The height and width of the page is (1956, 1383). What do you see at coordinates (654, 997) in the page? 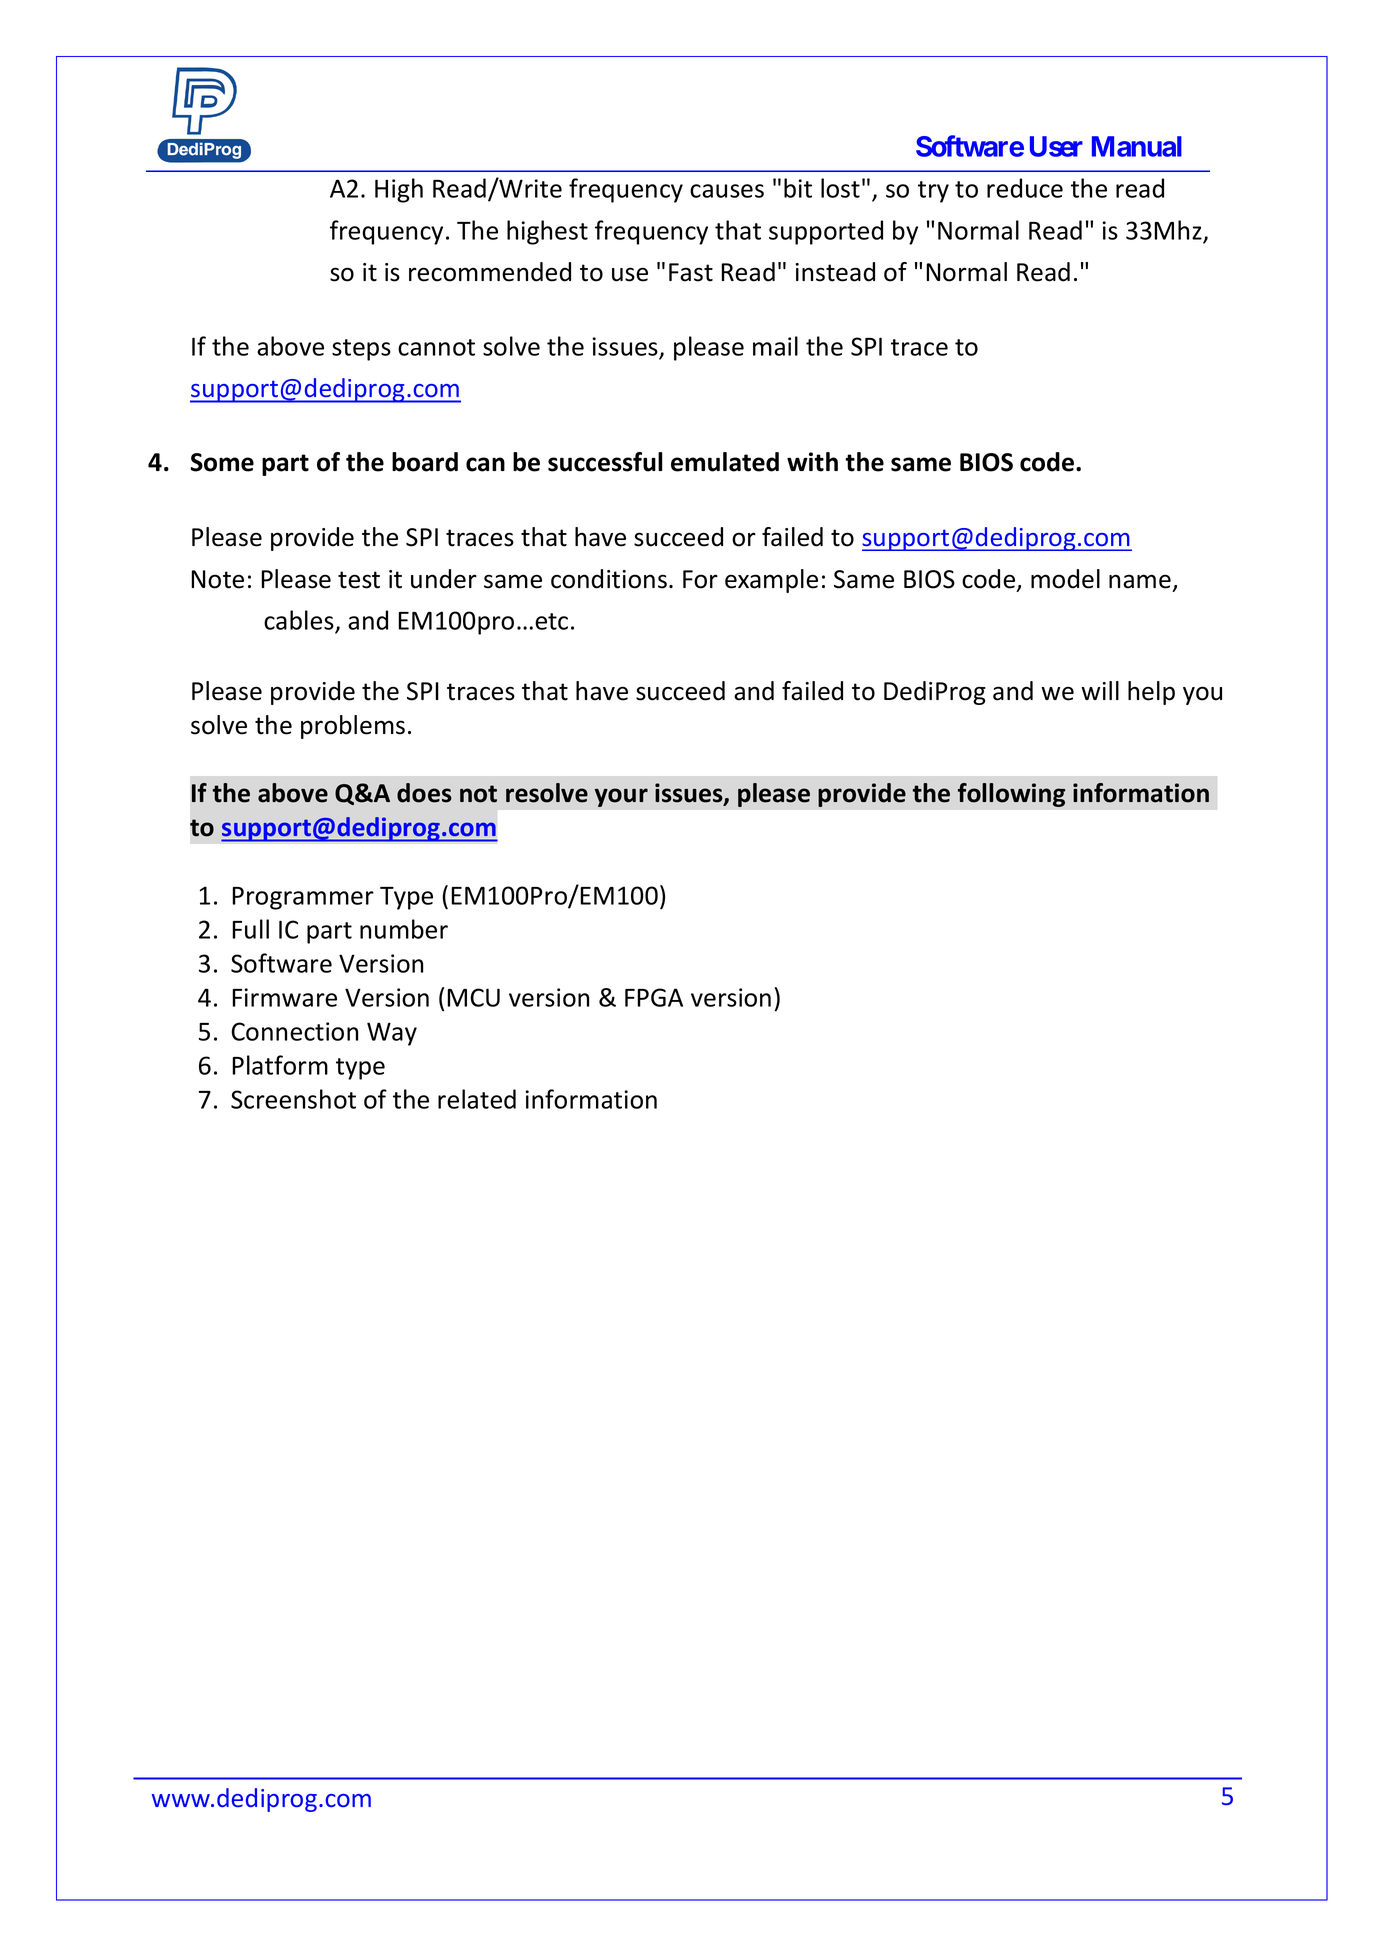
I see `FPGA` at bounding box center [654, 997].
